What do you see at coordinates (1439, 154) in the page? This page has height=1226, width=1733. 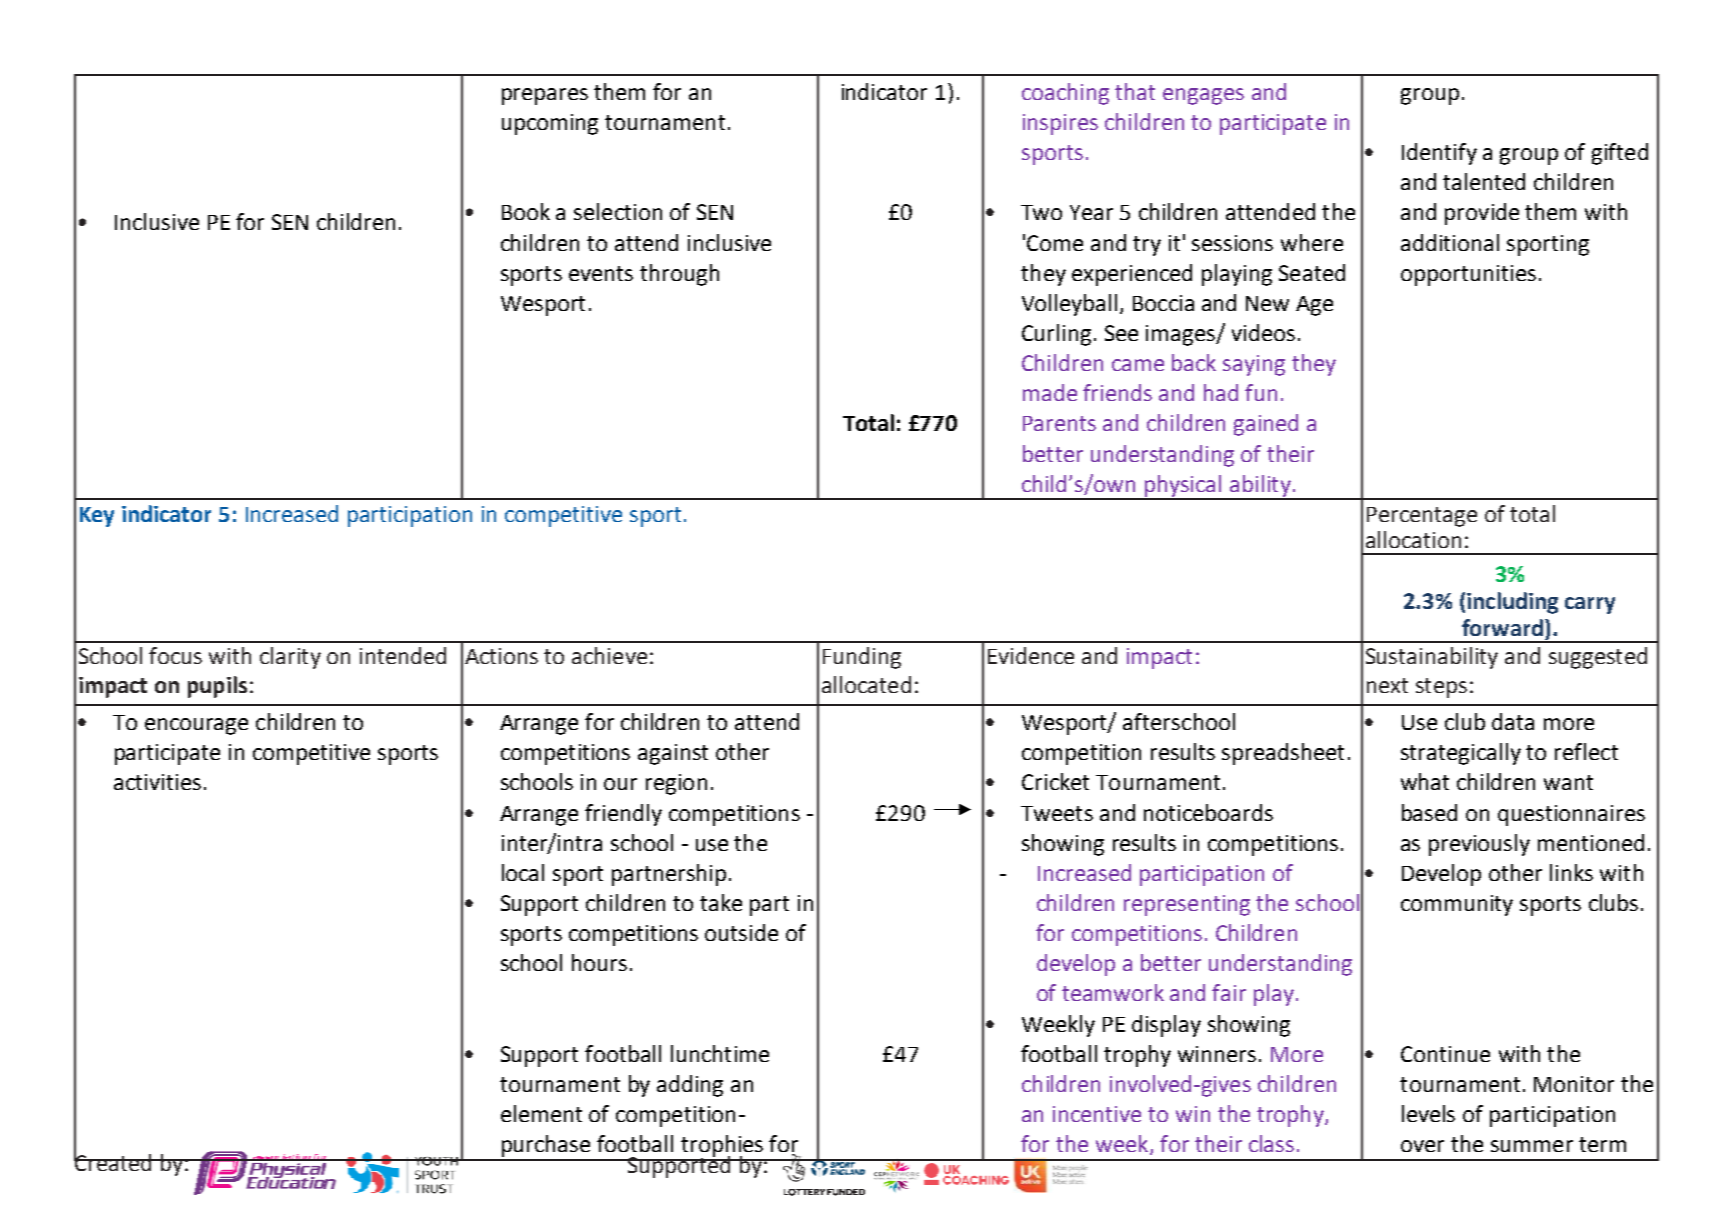 I see `Identify` at bounding box center [1439, 154].
